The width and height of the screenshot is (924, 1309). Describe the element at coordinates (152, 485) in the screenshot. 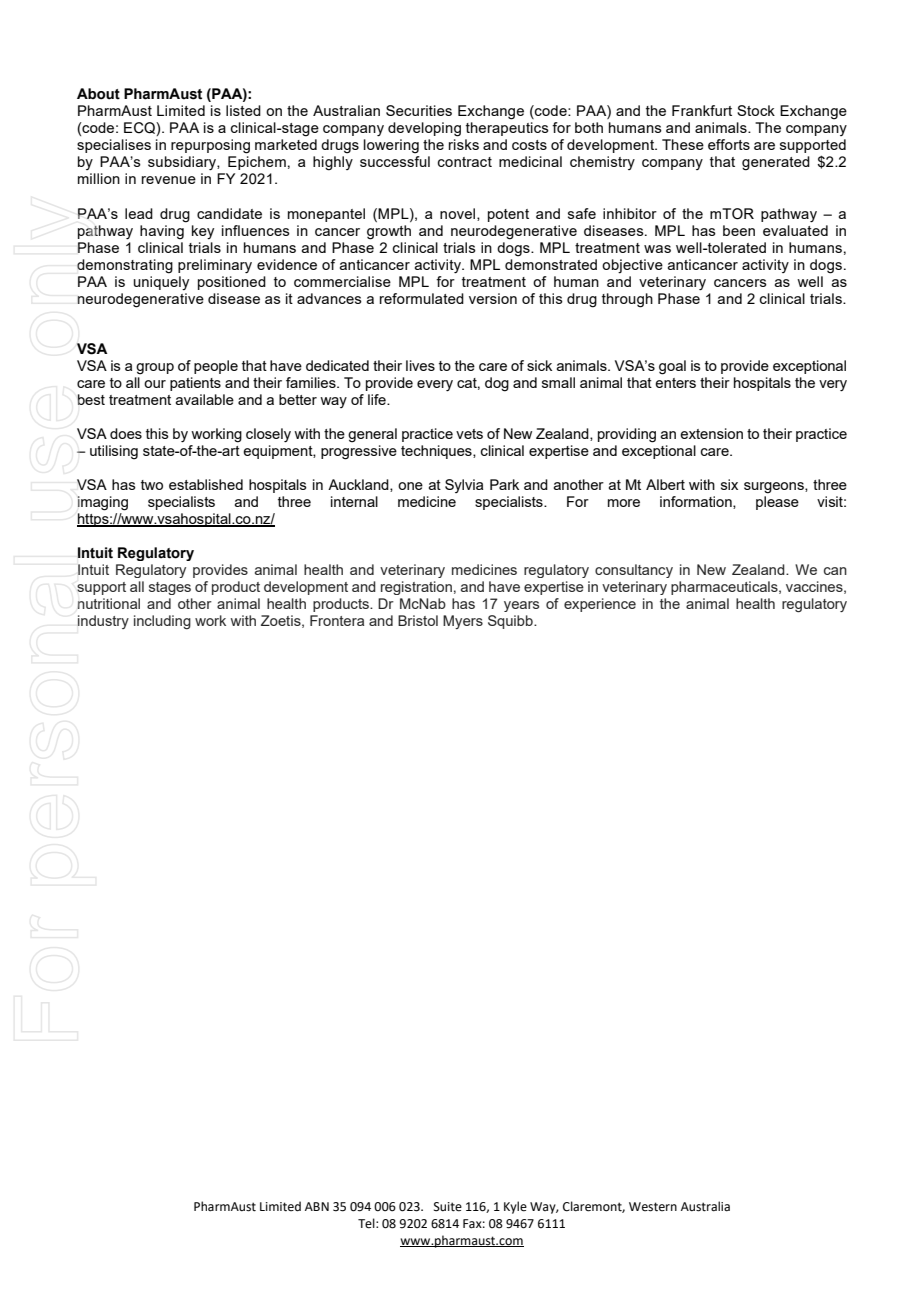

I see `two` at that location.
